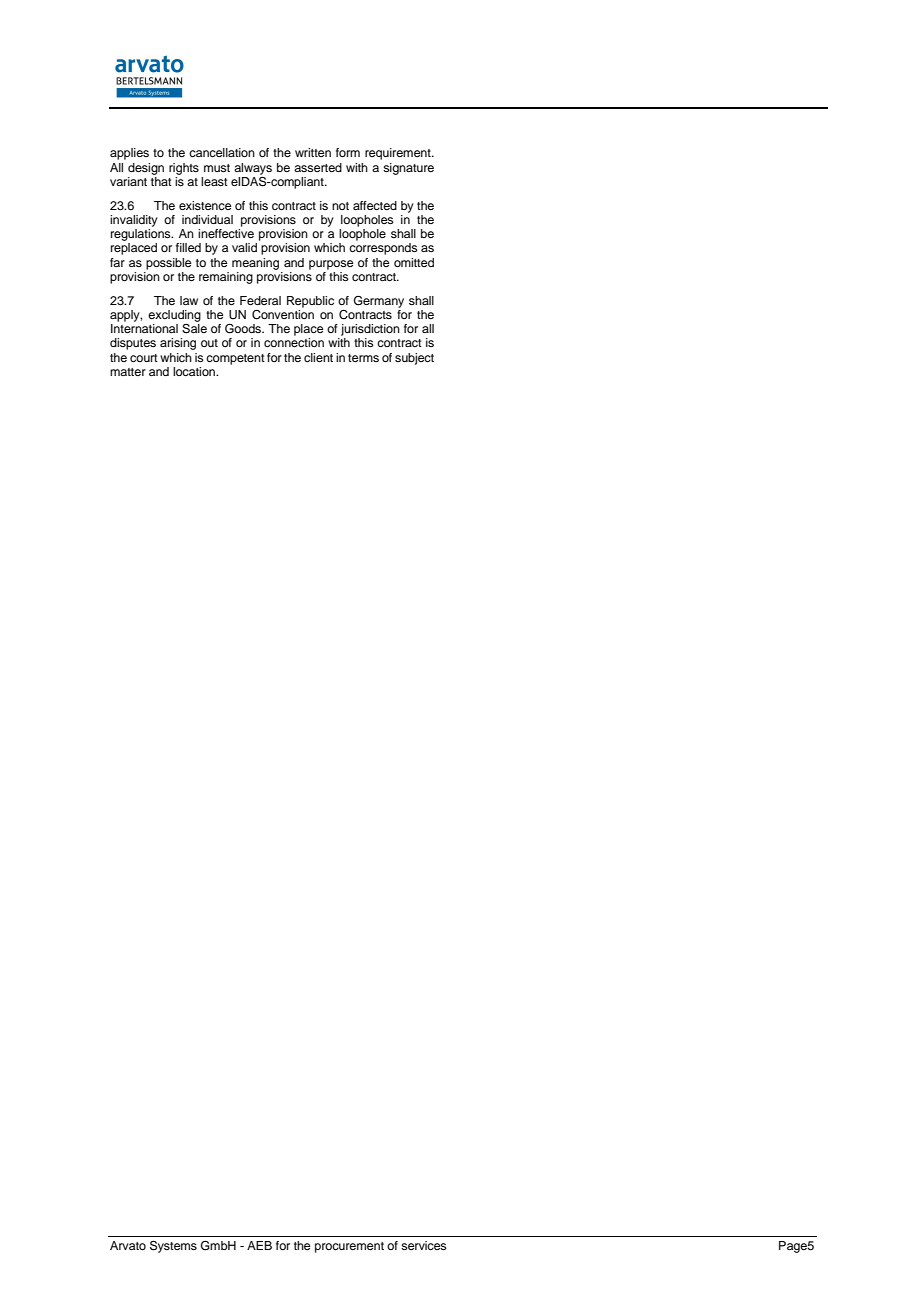 This image has width=924, height=1308. I want to click on services, so click(424, 1245).
